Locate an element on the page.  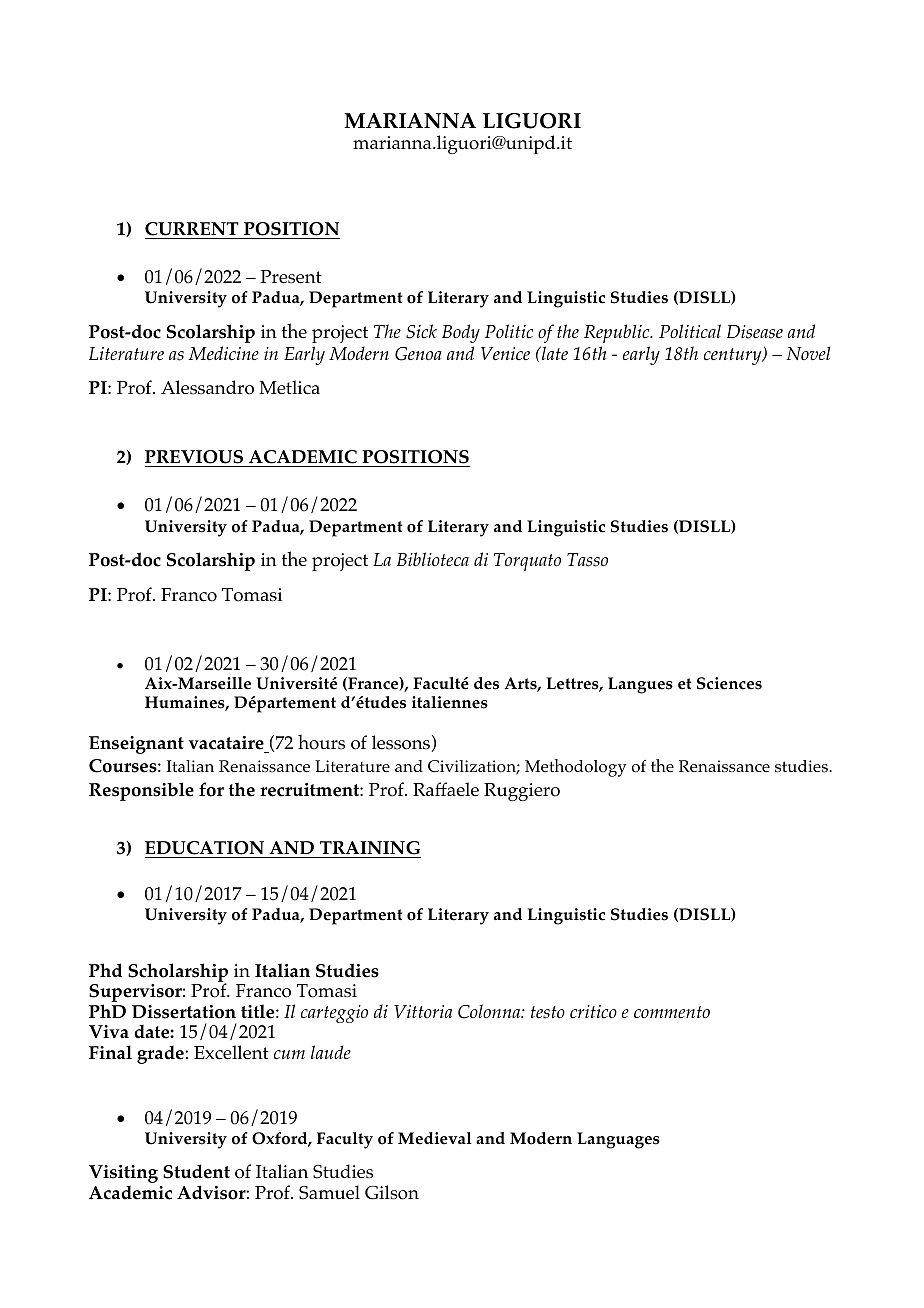
Medieval is located at coordinates (435, 1138).
